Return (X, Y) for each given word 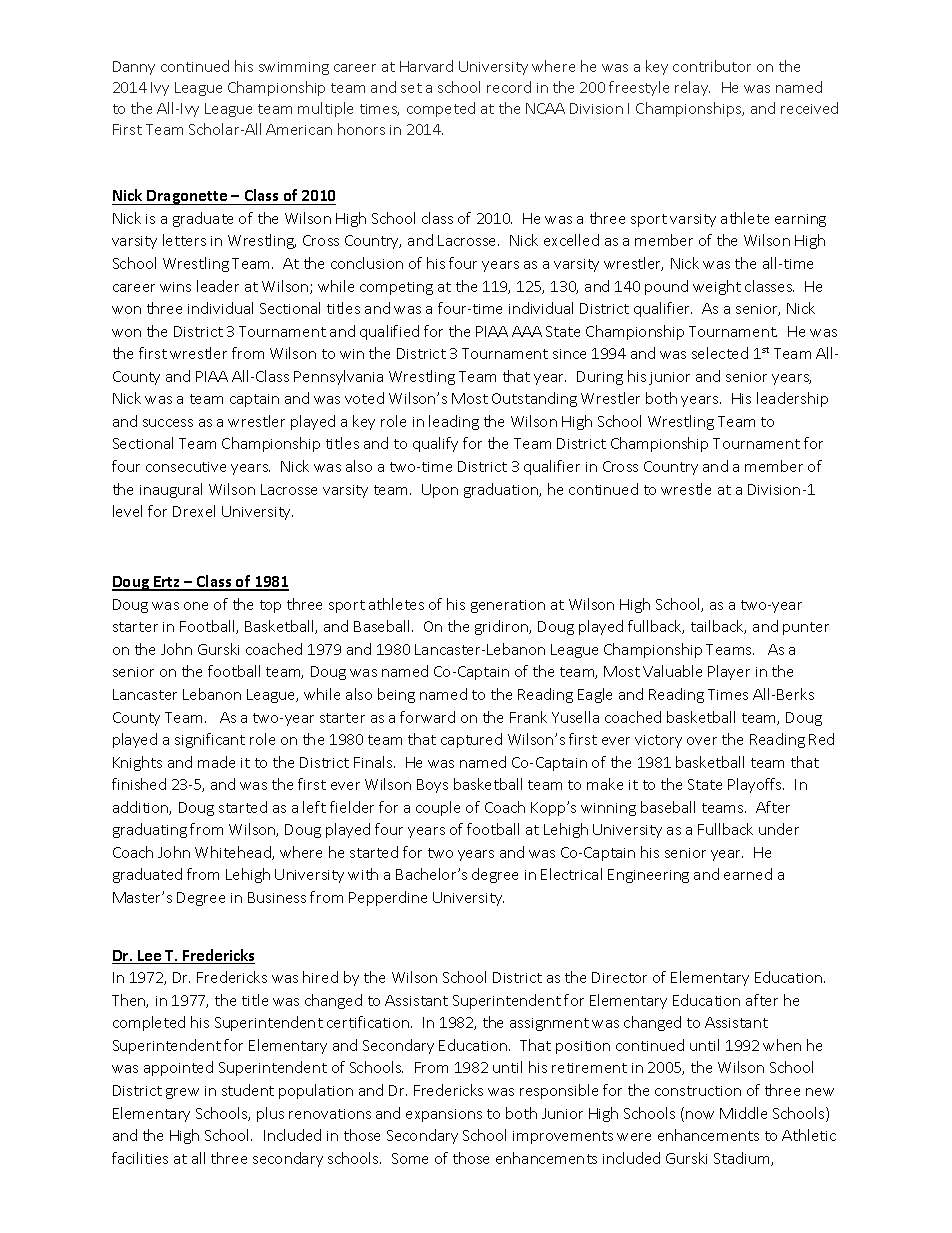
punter (806, 628)
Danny (134, 68)
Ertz (167, 583)
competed (441, 109)
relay (692, 88)
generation (508, 606)
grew (182, 1093)
